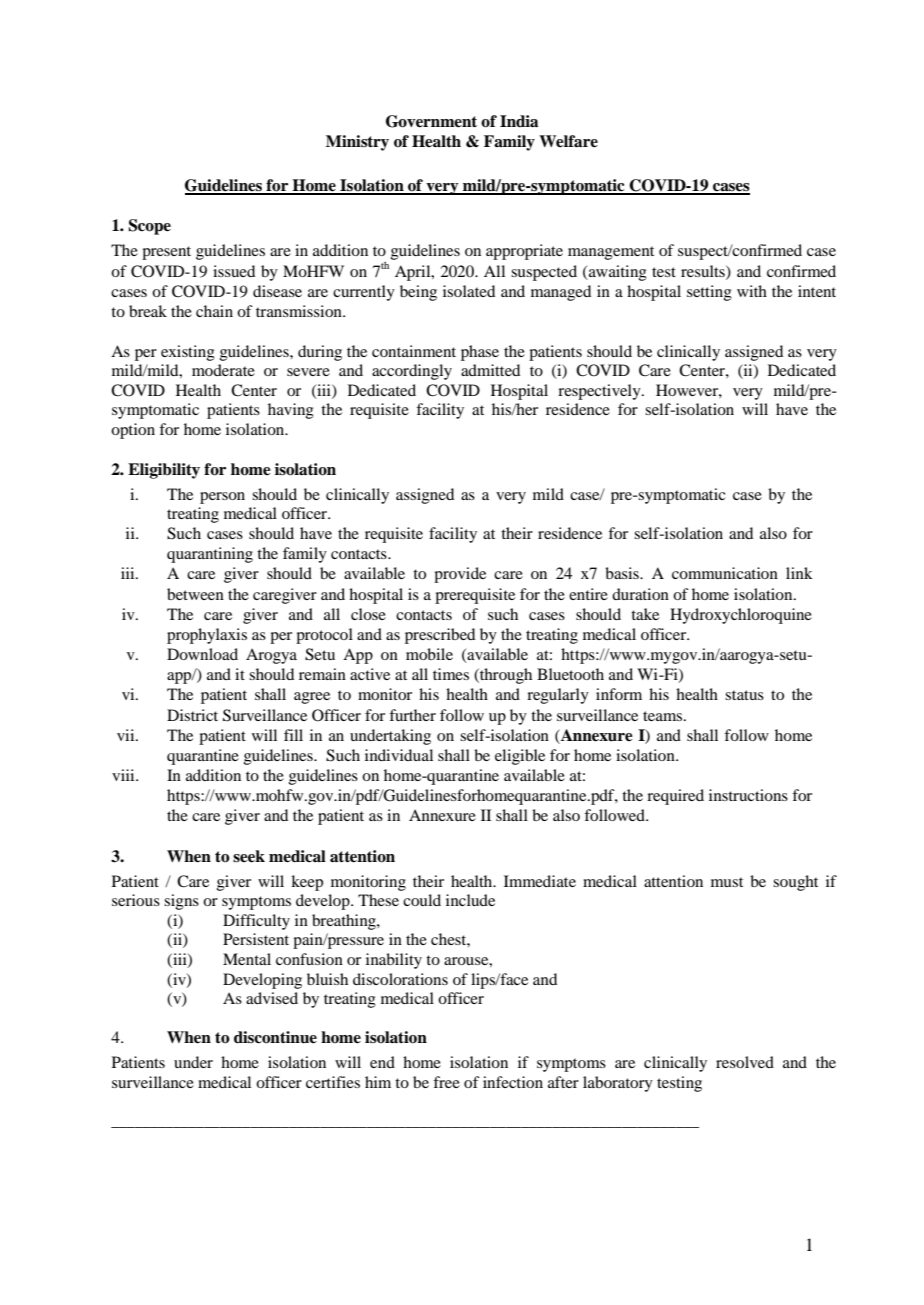 The image size is (924, 1305). What do you see at coordinates (490, 370) in the screenshot?
I see `admitted` at bounding box center [490, 370].
